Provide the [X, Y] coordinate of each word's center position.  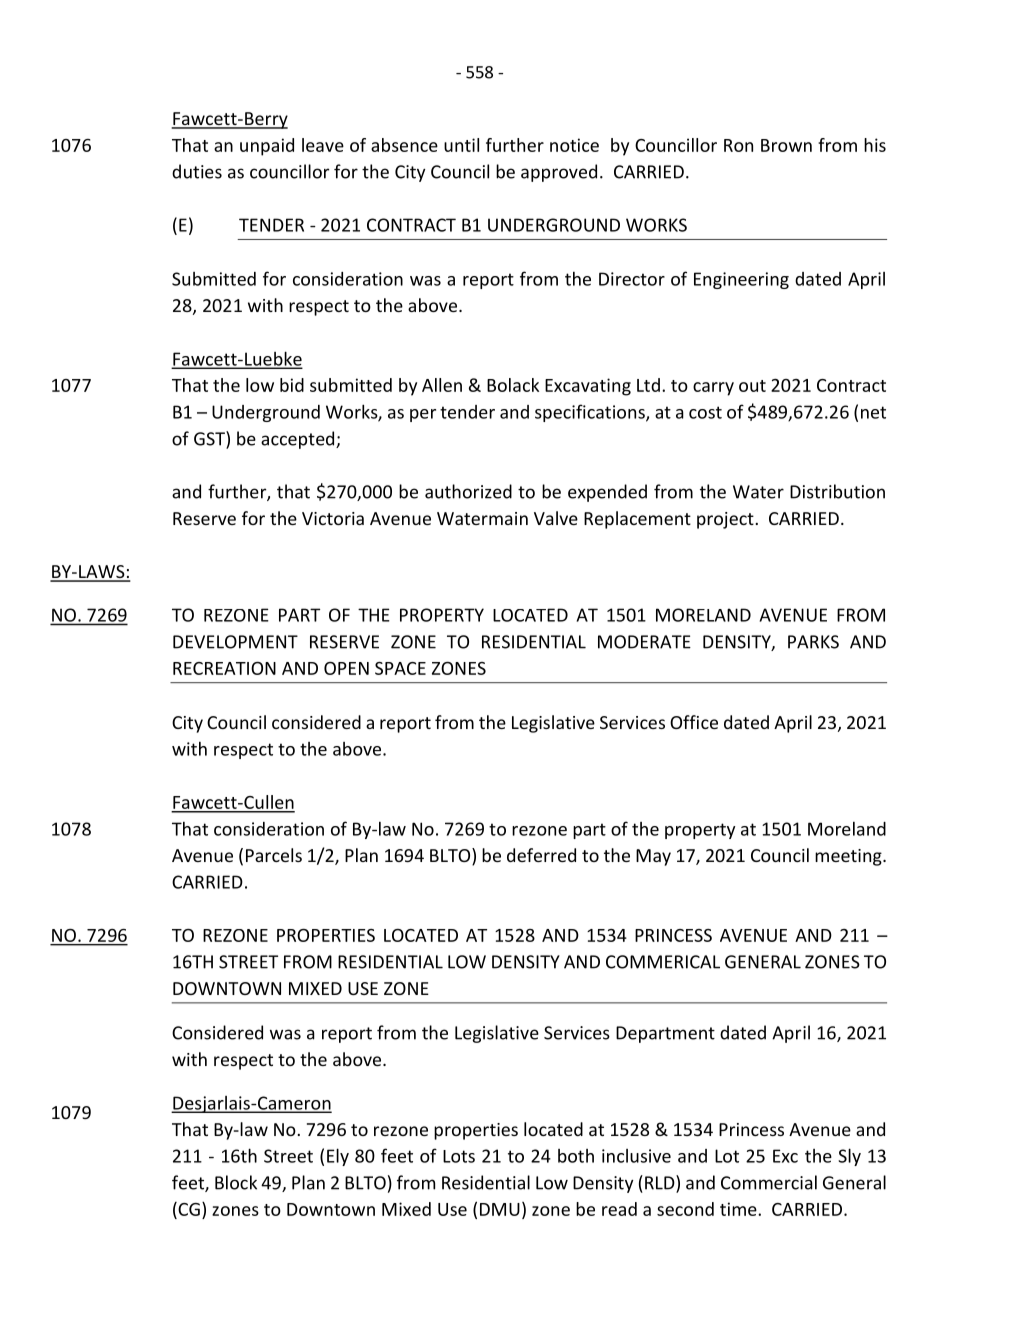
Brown [786, 145]
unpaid [267, 147]
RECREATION [224, 668]
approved [559, 173]
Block [236, 1182]
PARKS [813, 642]
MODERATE [644, 642]
